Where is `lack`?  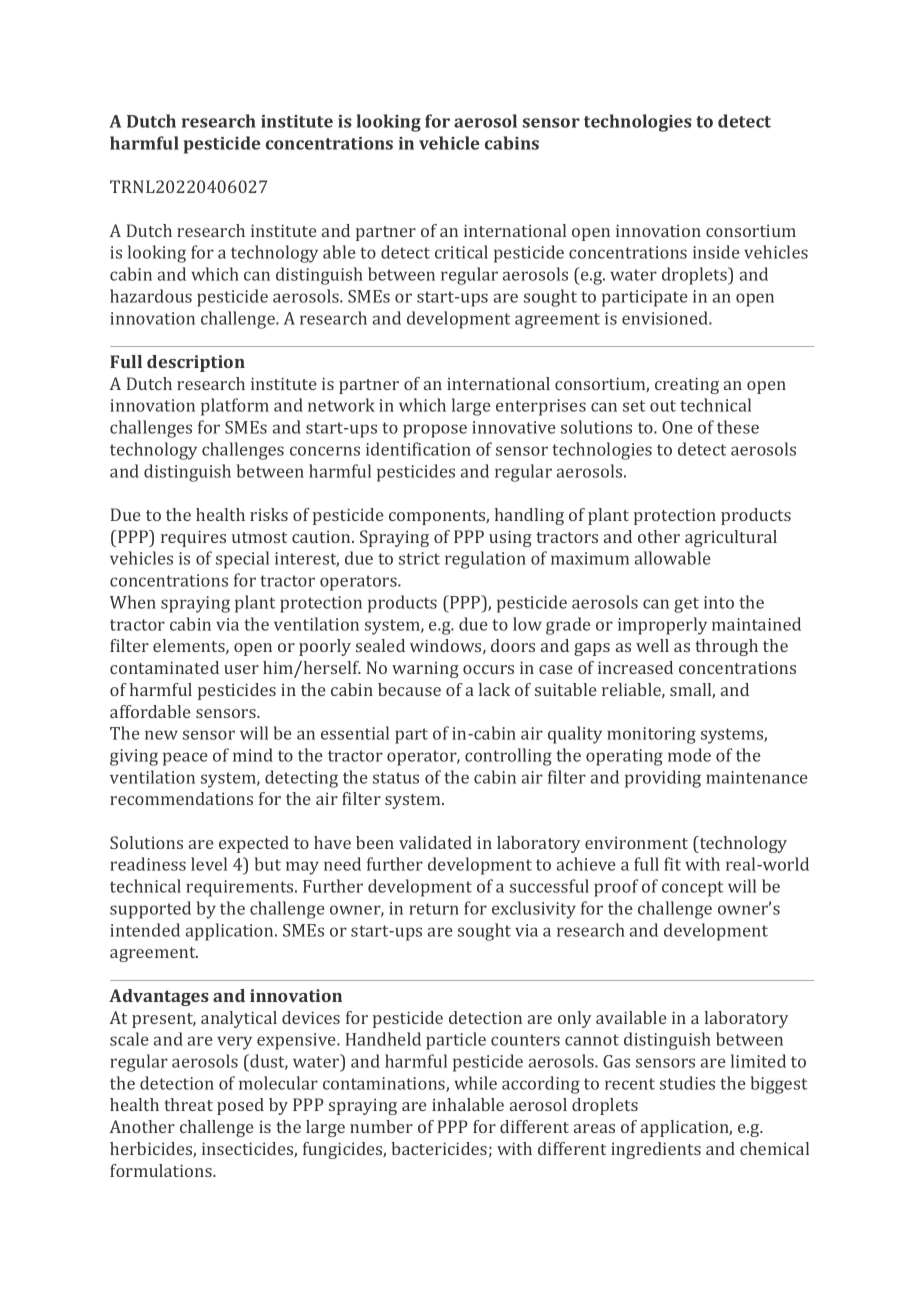
lack is located at coordinates (494, 689).
